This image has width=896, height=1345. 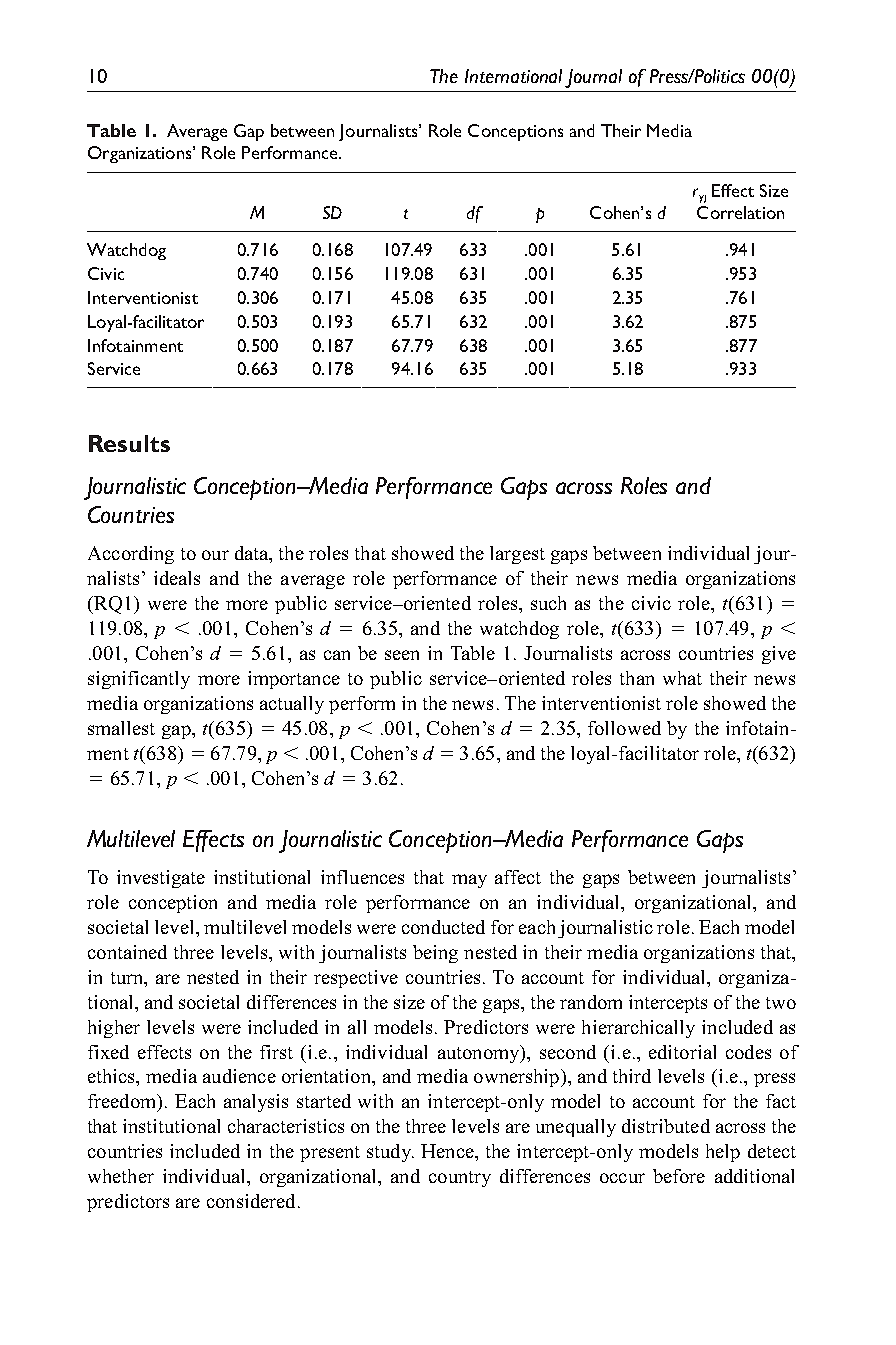 What do you see at coordinates (402, 655) in the image?
I see `seen` at bounding box center [402, 655].
